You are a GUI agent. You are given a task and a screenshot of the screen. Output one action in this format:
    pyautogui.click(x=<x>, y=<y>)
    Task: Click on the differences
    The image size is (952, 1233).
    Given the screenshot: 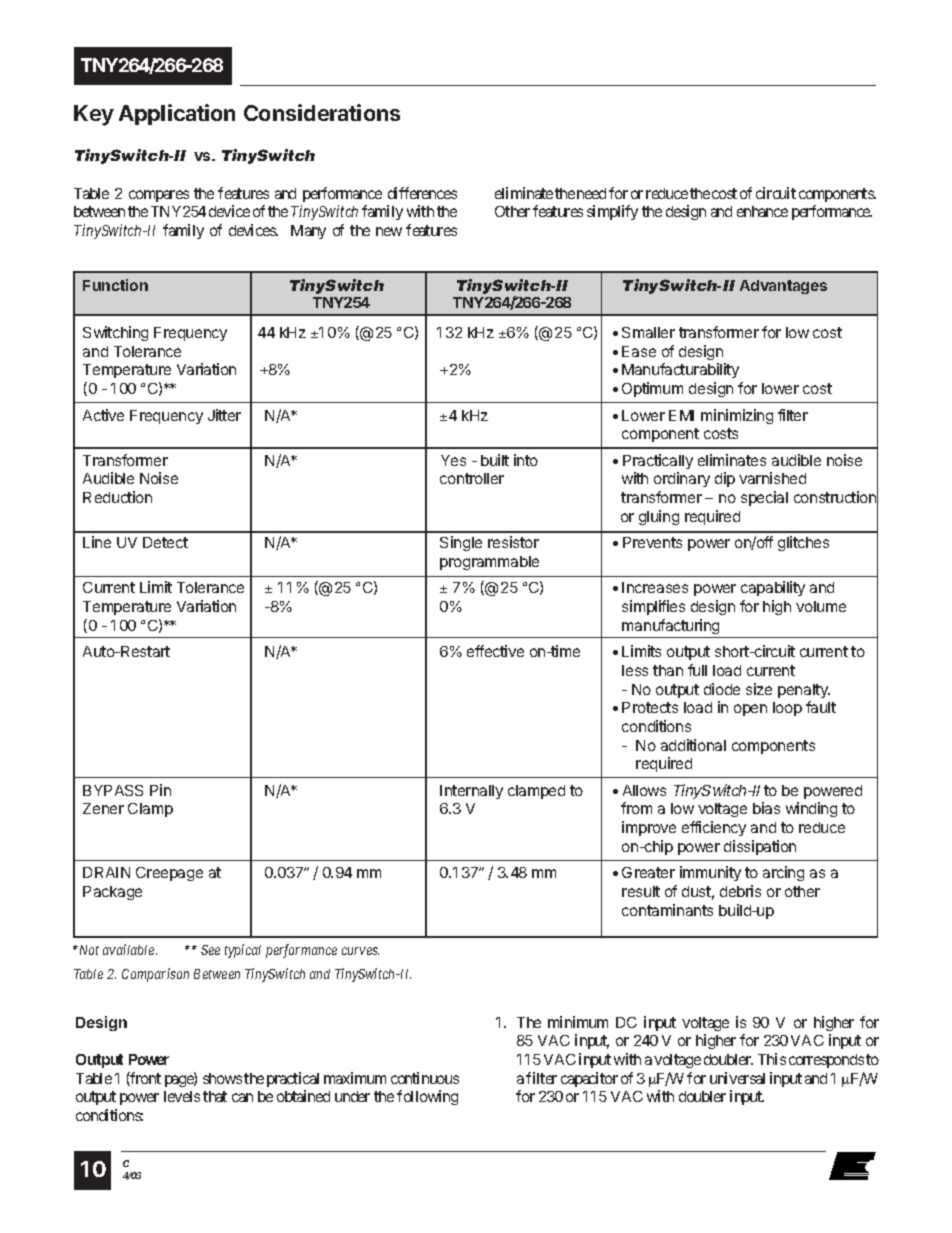 What is the action you would take?
    pyautogui.click(x=422, y=193)
